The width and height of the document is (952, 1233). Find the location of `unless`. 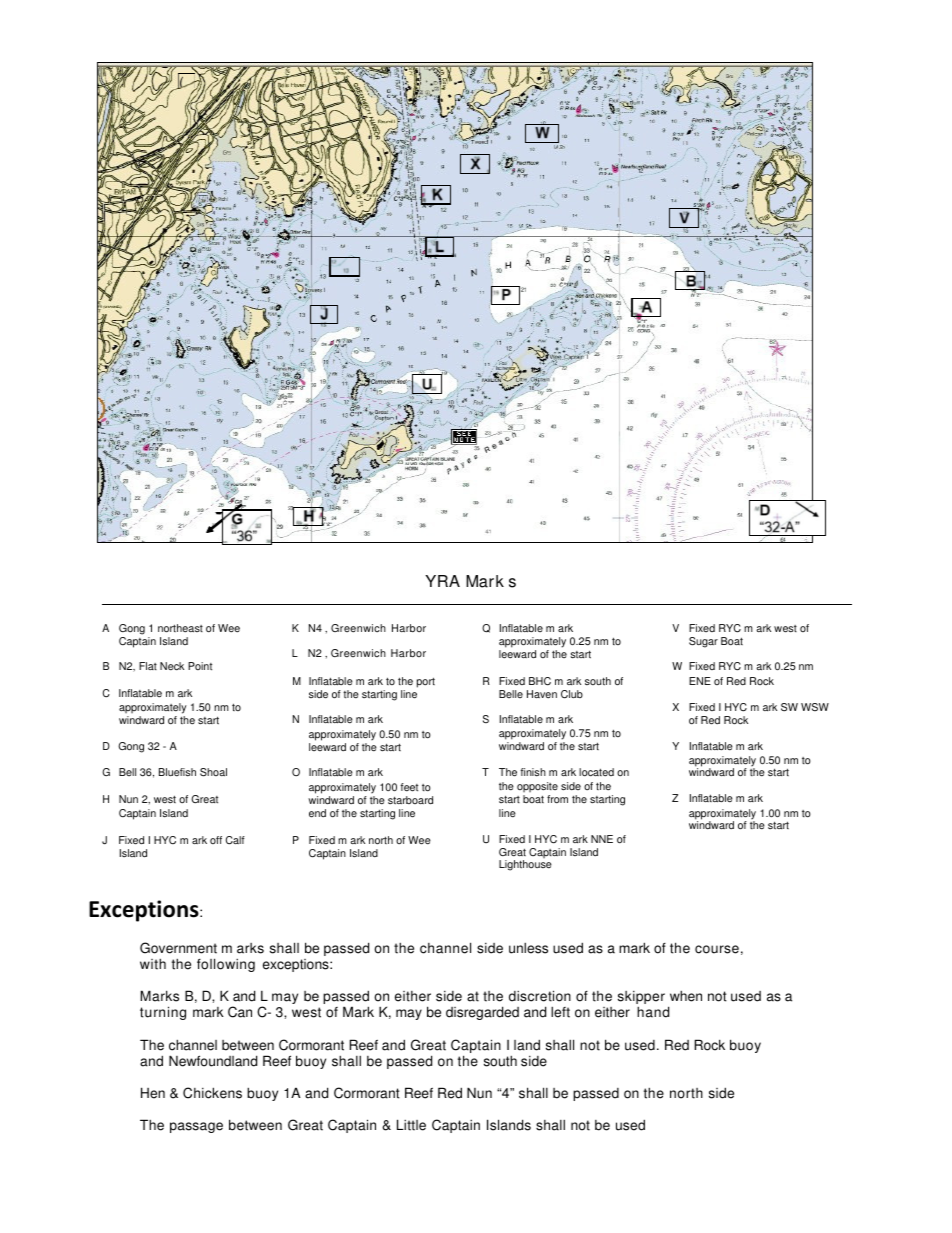

unless is located at coordinates (528, 948).
